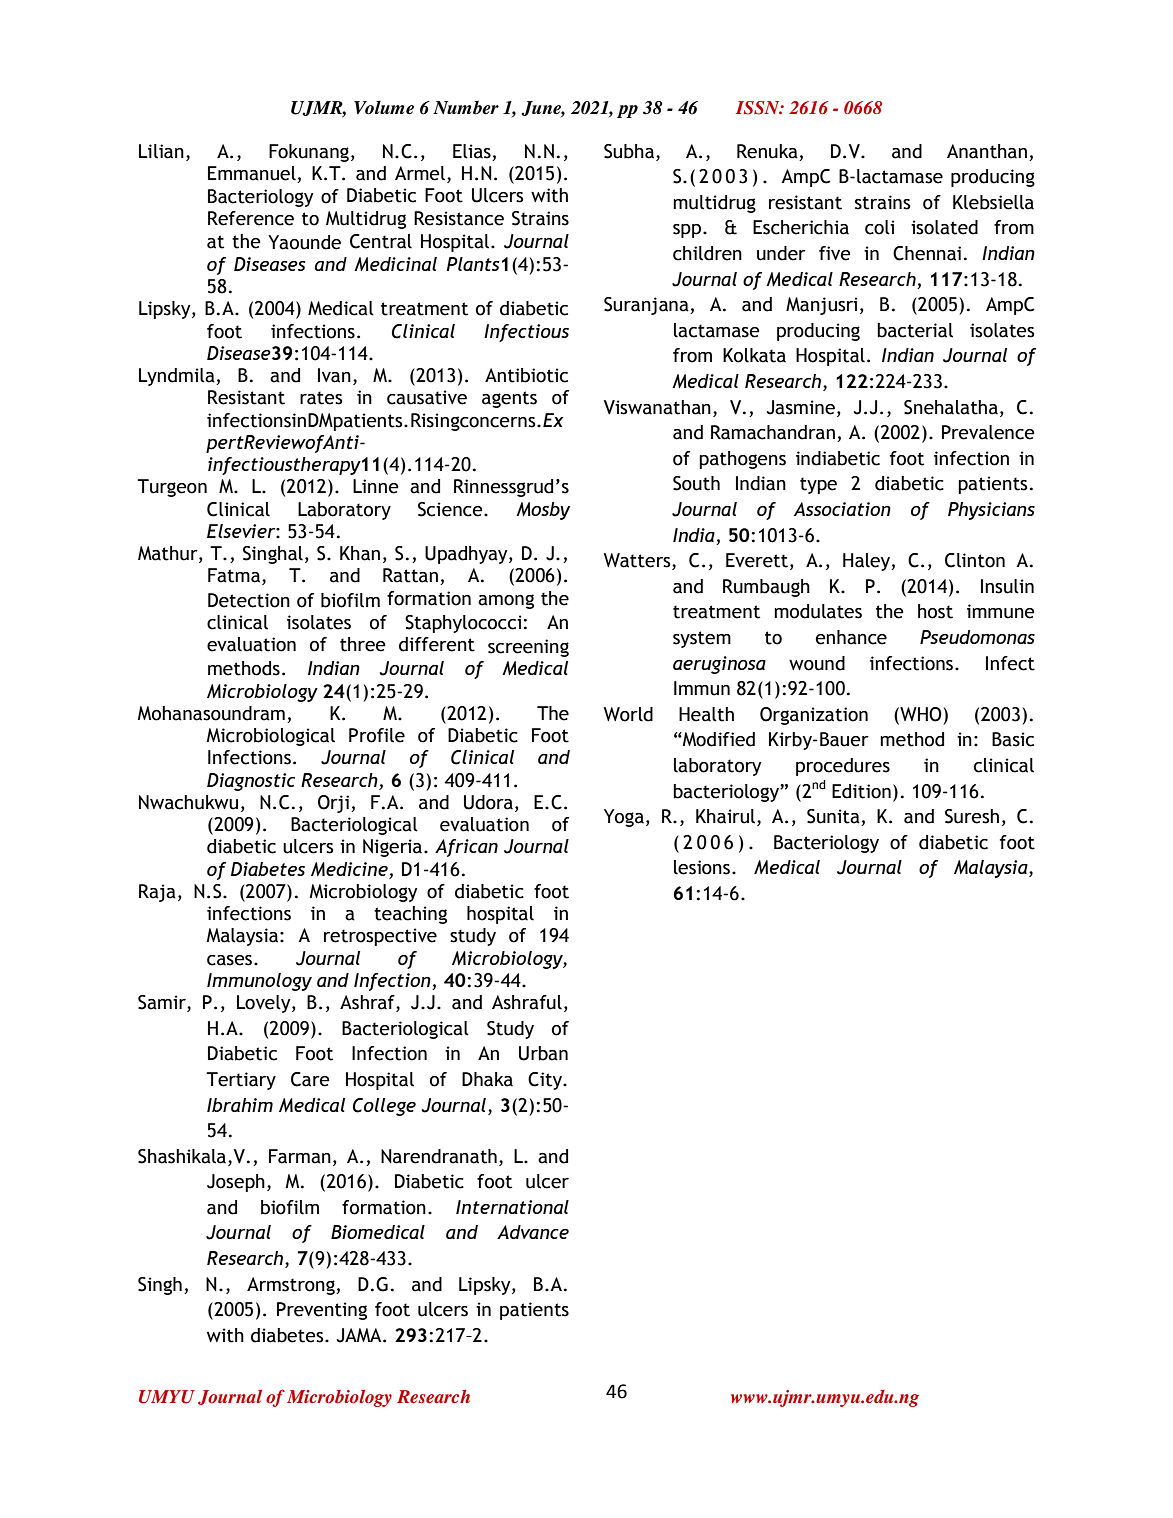  I want to click on Armstrong, so click(292, 1286).
